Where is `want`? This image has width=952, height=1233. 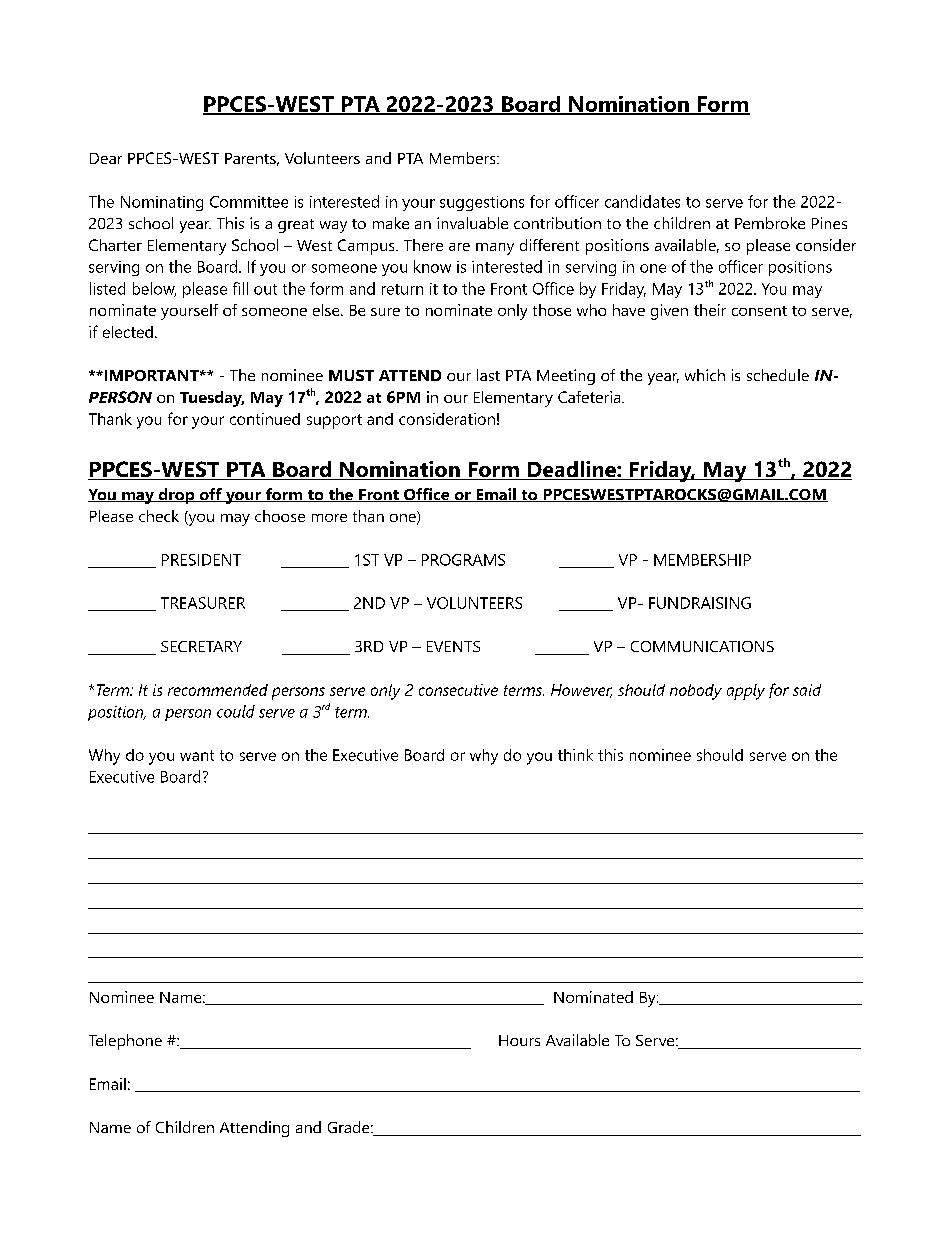
want is located at coordinates (197, 755).
